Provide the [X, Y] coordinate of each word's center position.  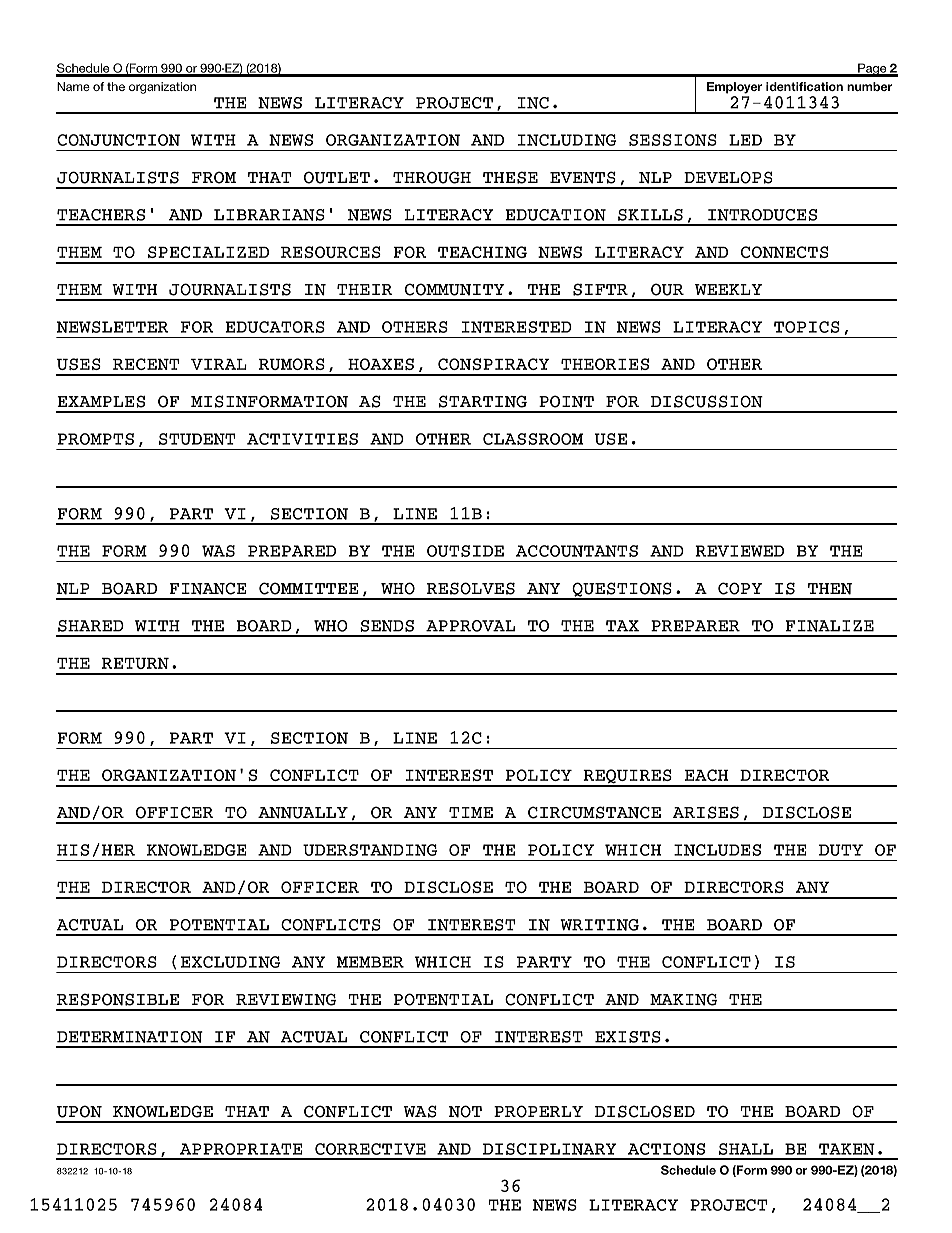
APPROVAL [470, 626]
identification [804, 86]
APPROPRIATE [241, 1149]
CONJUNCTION [118, 140]
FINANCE [208, 588]
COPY [740, 588]
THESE [510, 177]
